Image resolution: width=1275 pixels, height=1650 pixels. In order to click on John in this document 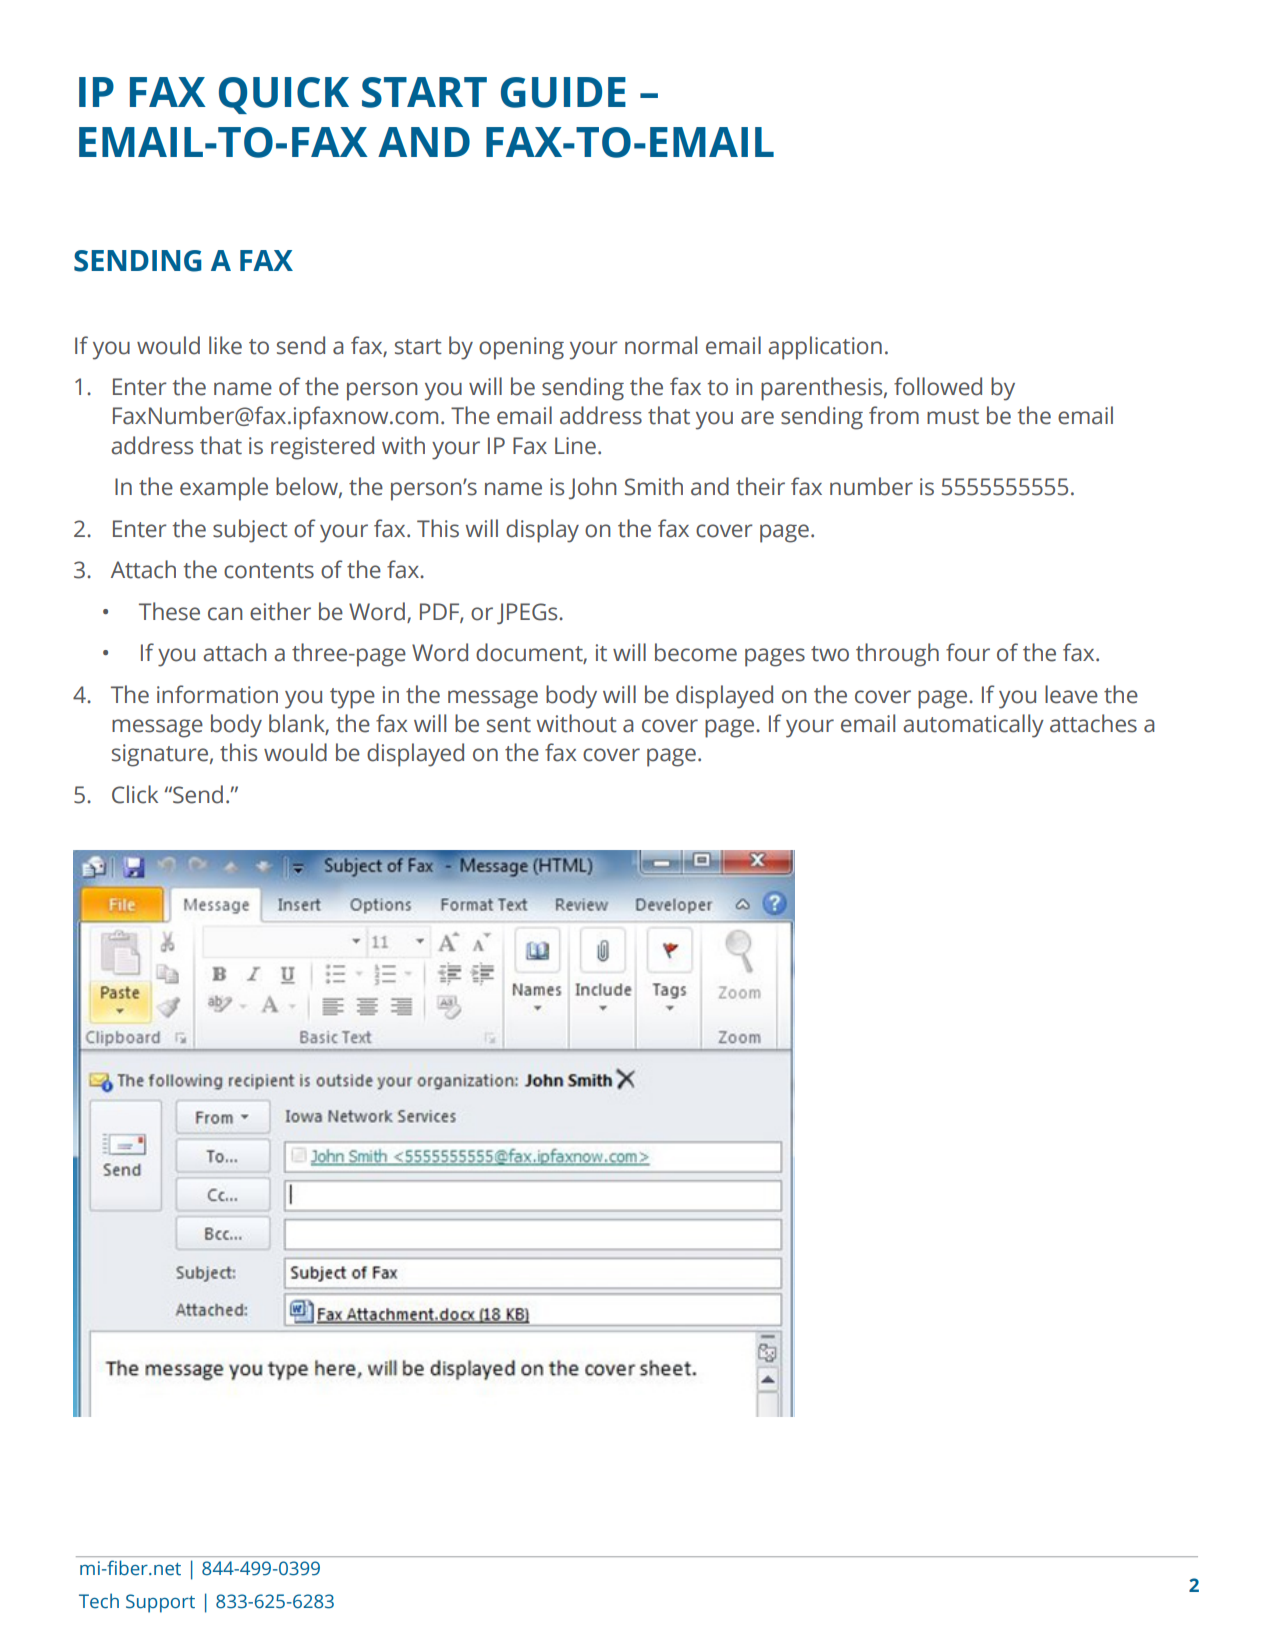, I will do `click(593, 488)`.
